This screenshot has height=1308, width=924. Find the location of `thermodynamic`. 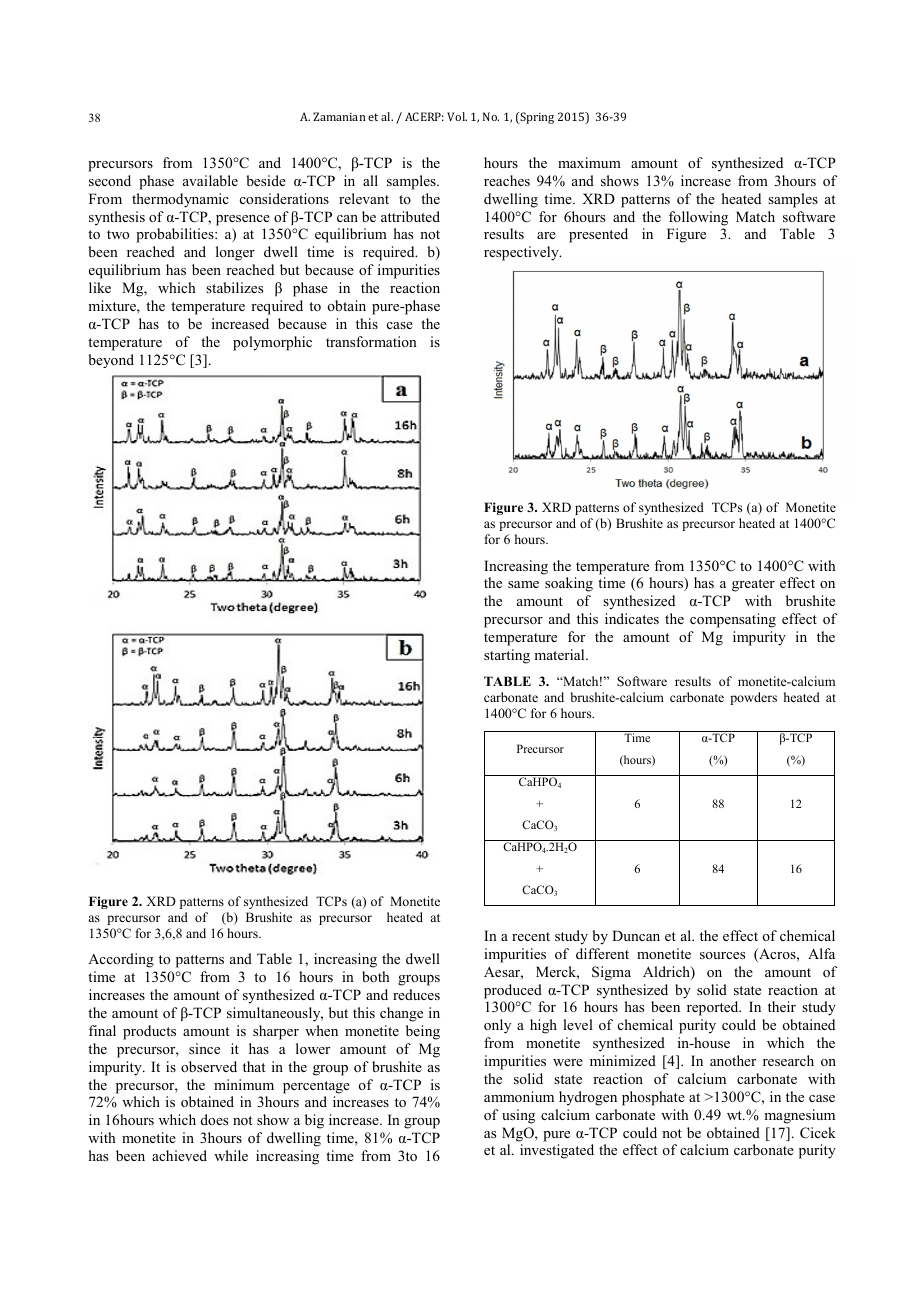

thermodynamic is located at coordinates (180, 200).
